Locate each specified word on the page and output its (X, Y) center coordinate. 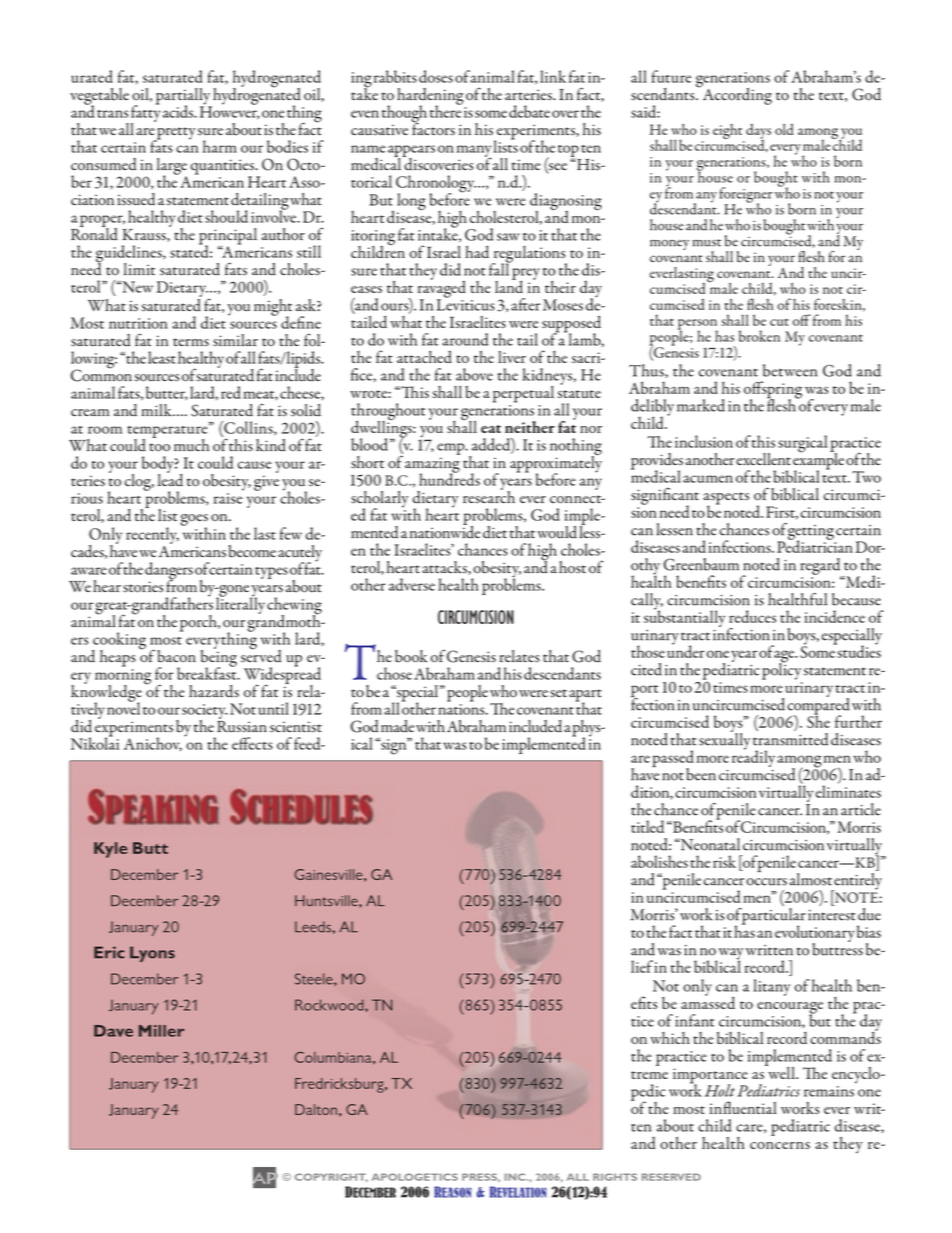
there (446, 110)
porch (199, 623)
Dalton (316, 1109)
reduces (752, 616)
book (411, 656)
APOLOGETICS (415, 1177)
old (784, 129)
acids (179, 111)
